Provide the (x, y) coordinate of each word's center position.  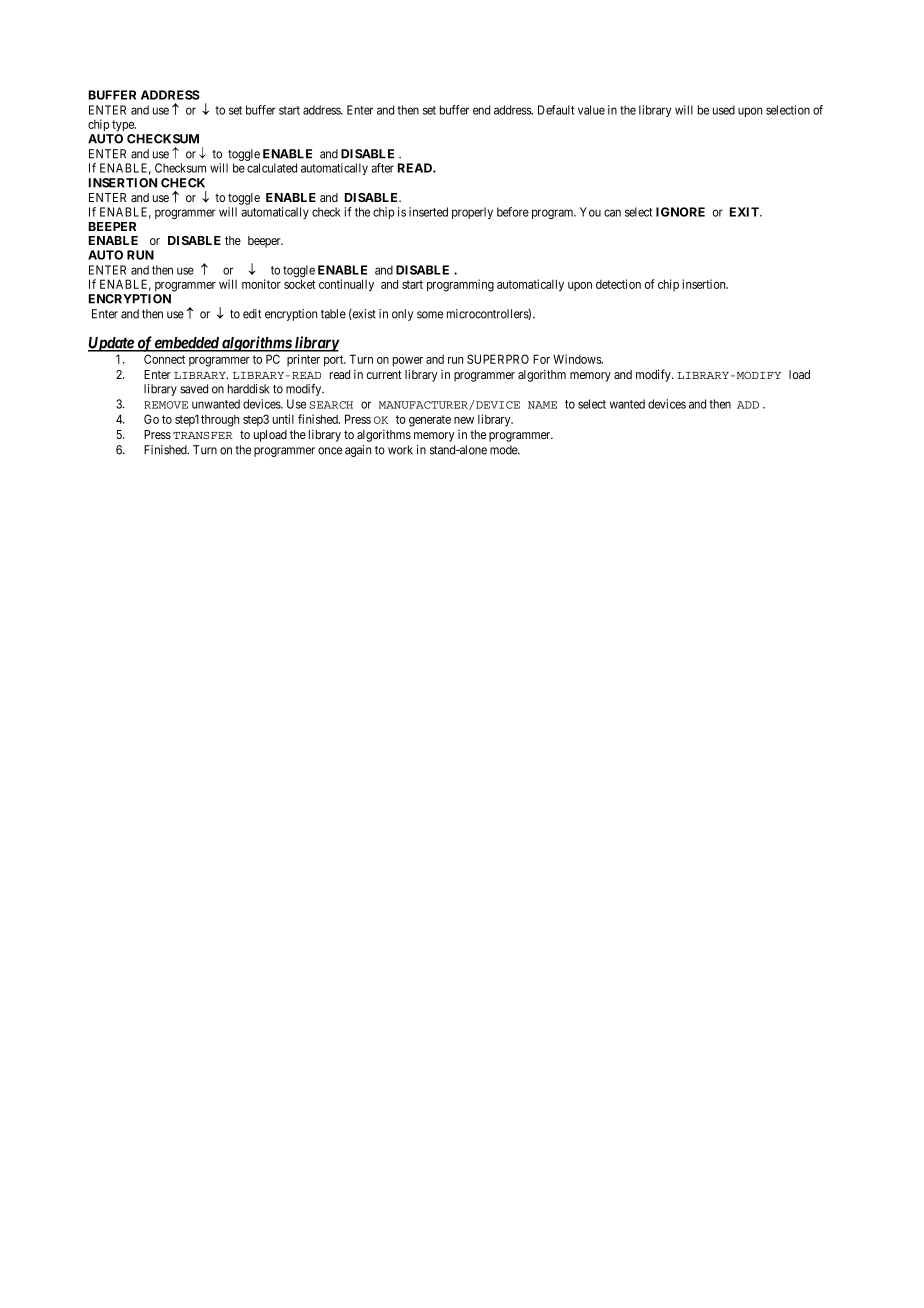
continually (346, 285)
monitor (261, 284)
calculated (272, 168)
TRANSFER (203, 435)
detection (618, 284)
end (481, 110)
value (591, 110)
